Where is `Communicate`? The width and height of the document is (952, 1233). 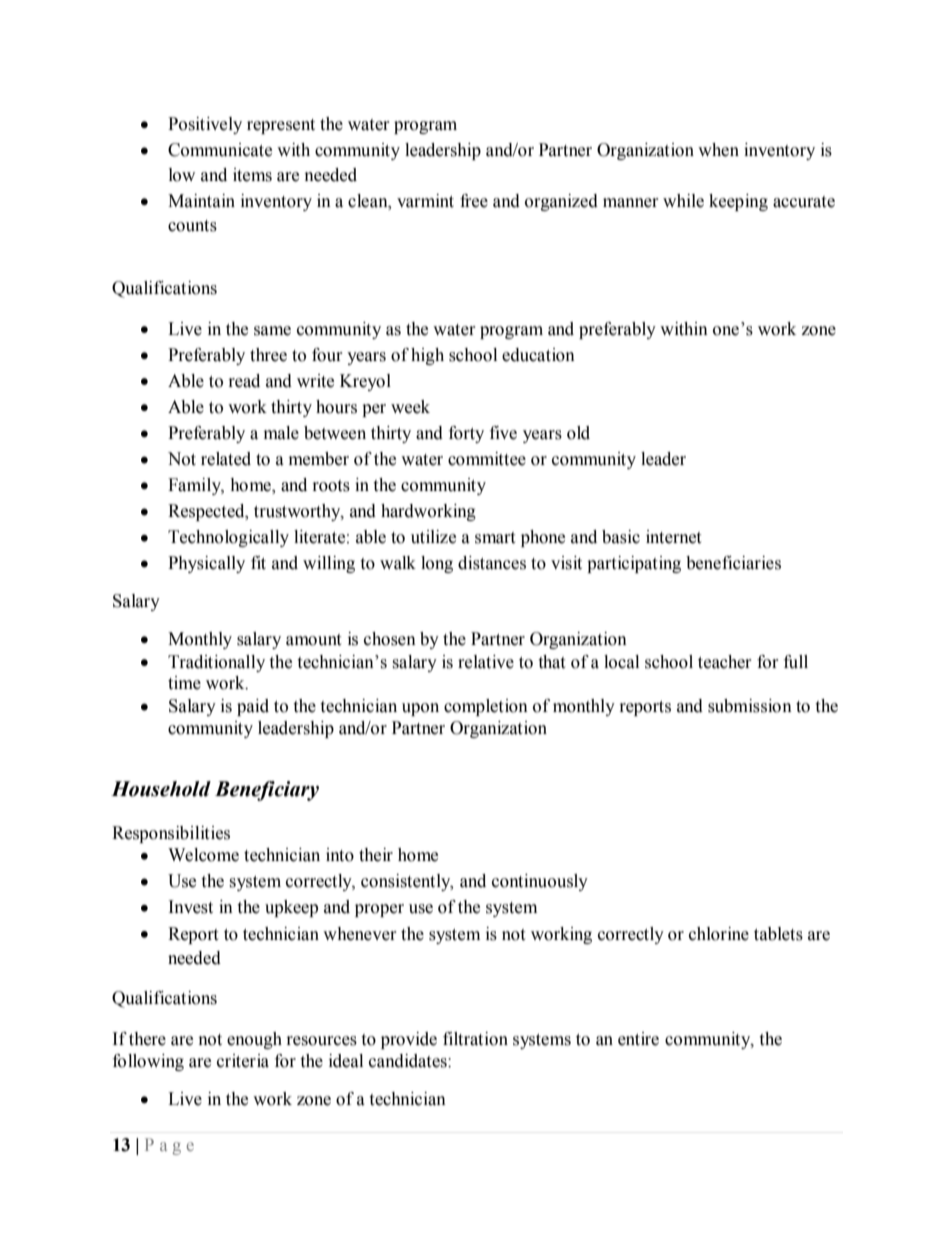
Communicate is located at coordinates (220, 150).
